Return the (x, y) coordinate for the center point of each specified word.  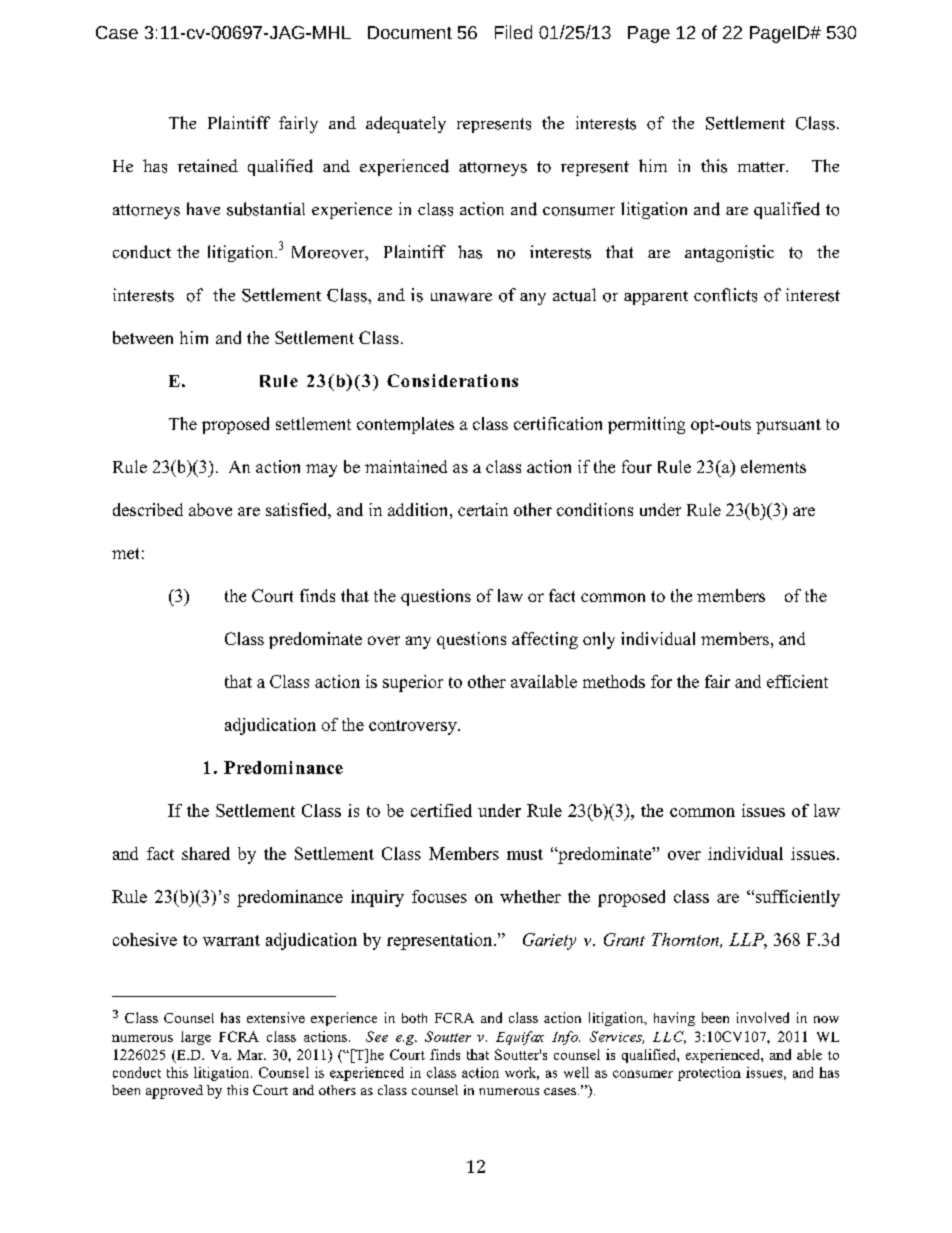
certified (441, 810)
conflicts (725, 295)
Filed (513, 32)
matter (763, 167)
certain (483, 509)
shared (206, 853)
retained (208, 165)
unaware (461, 297)
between (143, 337)
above (210, 509)
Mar (251, 1055)
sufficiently (796, 898)
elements (773, 466)
